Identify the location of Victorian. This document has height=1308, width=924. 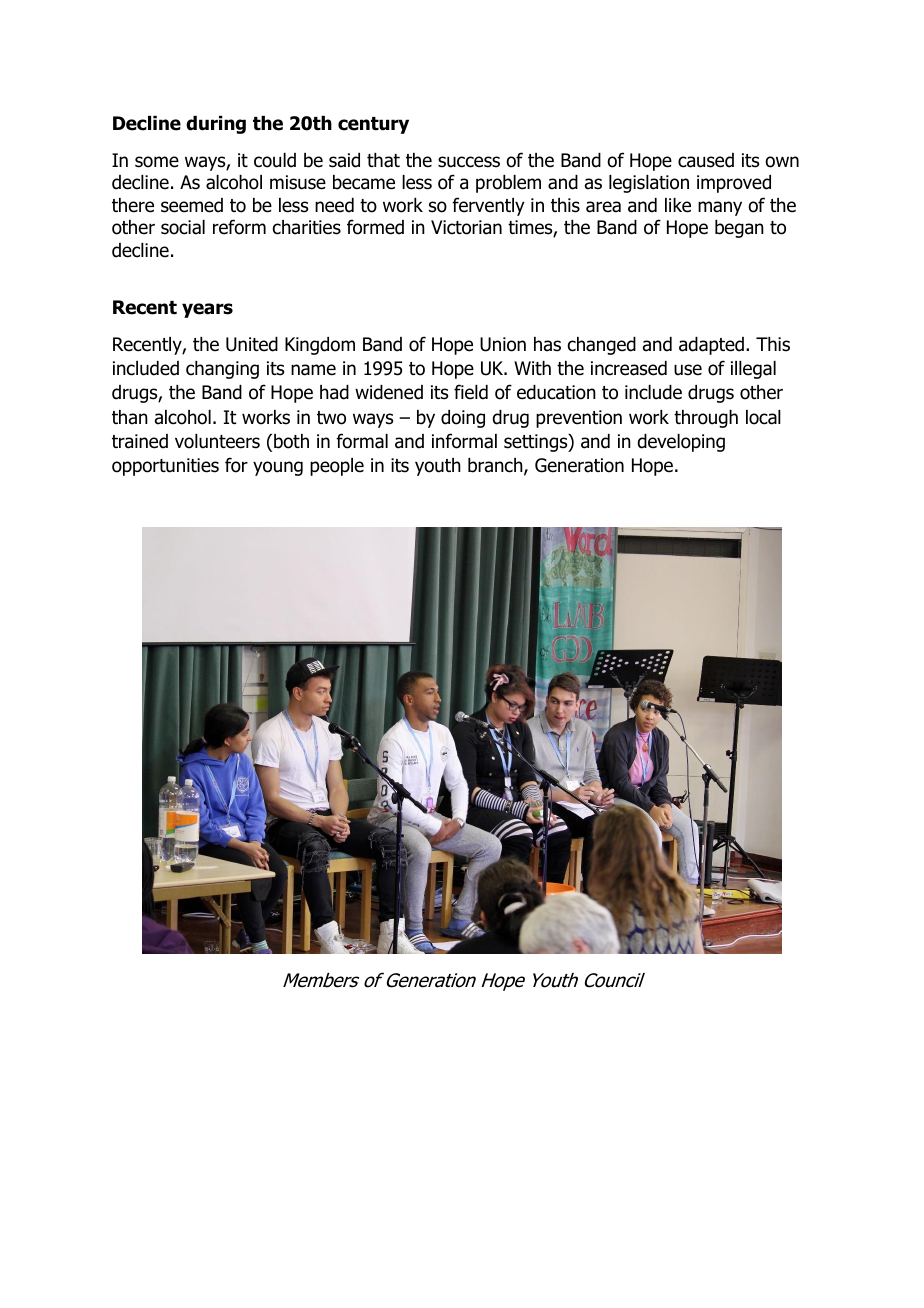
(466, 227).
